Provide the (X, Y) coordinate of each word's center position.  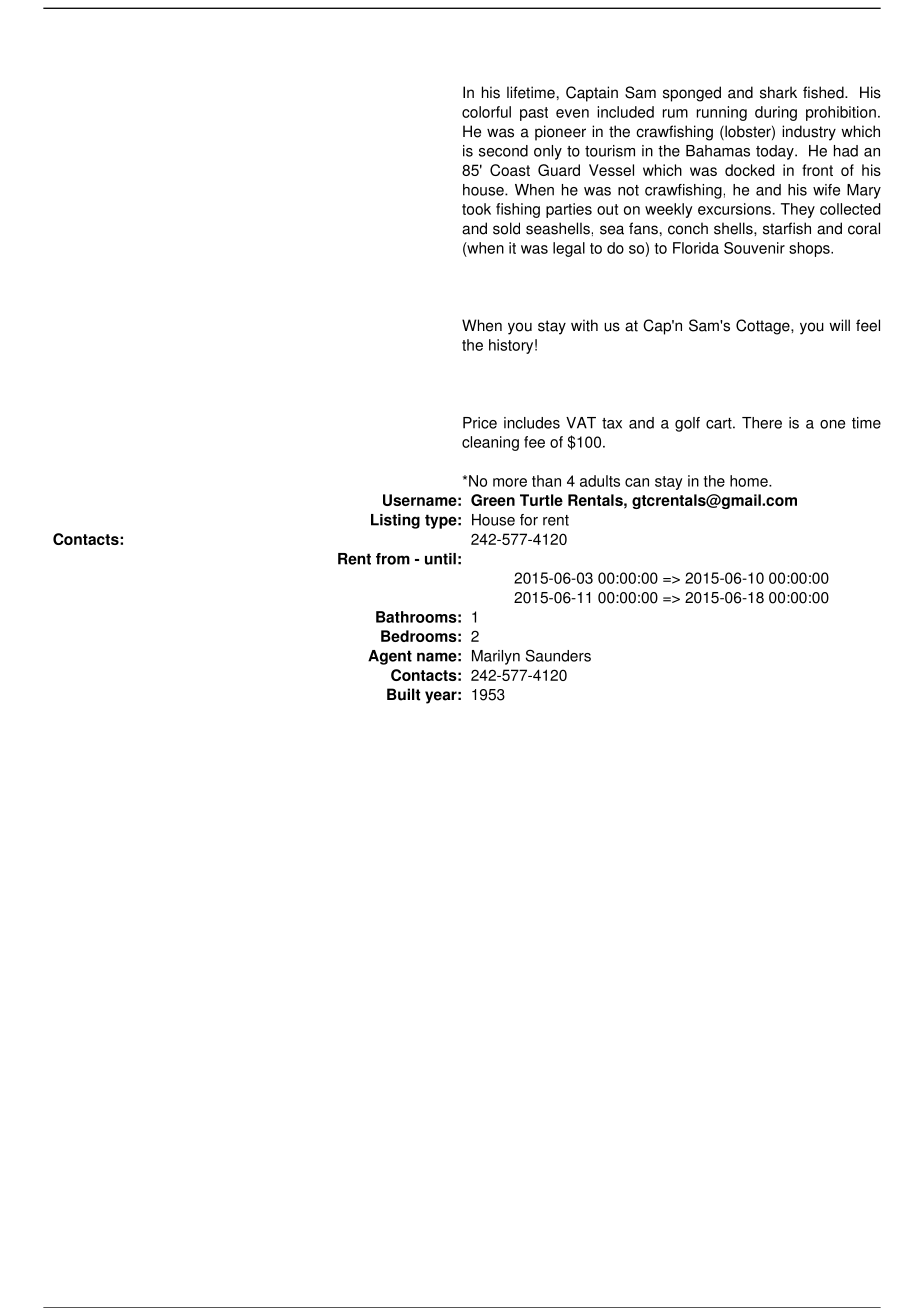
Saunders (558, 655)
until (440, 559)
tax (612, 423)
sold (506, 228)
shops (810, 249)
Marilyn (496, 657)
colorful (486, 112)
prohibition (841, 113)
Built (403, 694)
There (762, 423)
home (750, 481)
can (637, 482)
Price (480, 423)
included (625, 112)
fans (643, 228)
